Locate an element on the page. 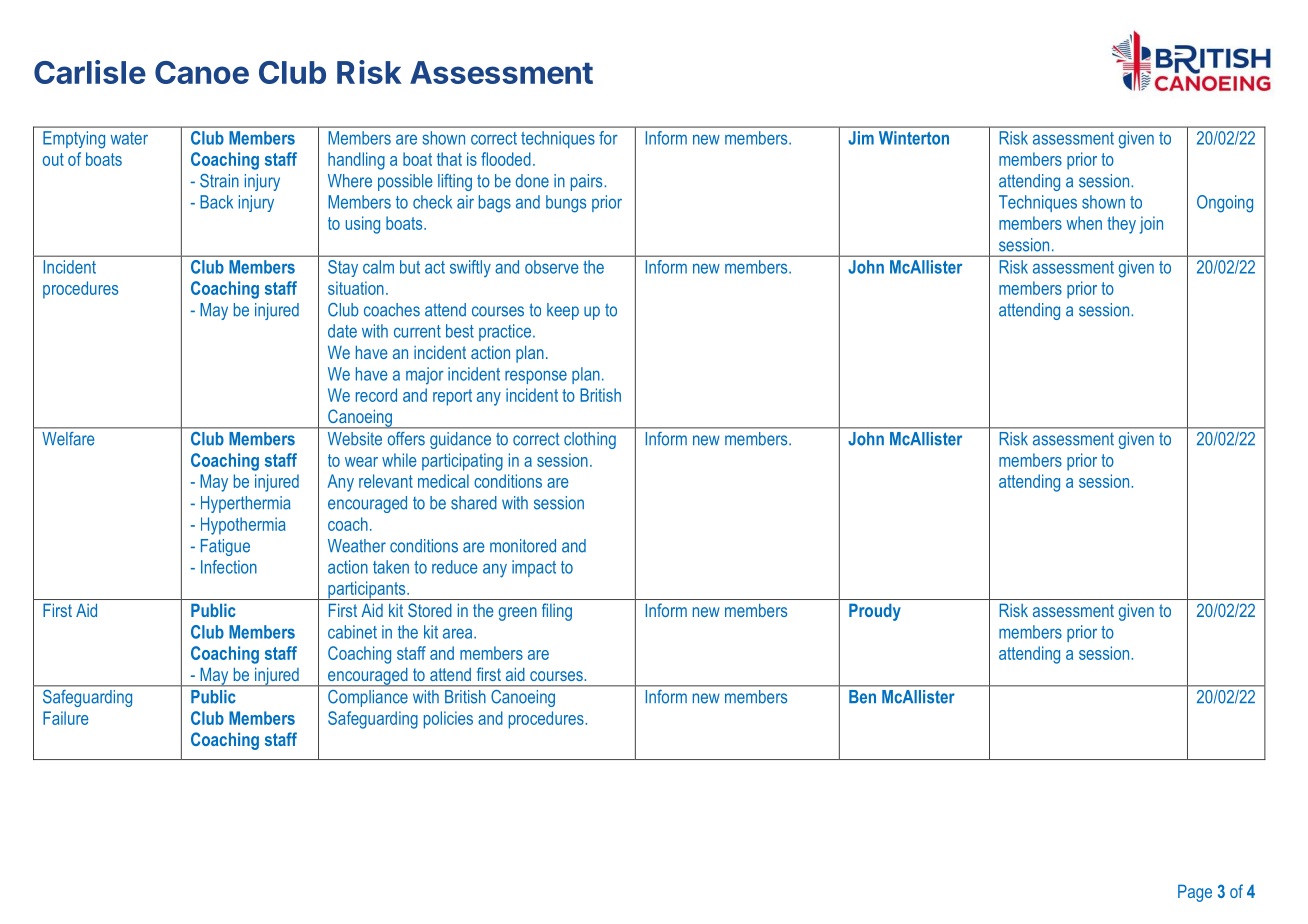 This image has width=1308, height=924. situation is located at coordinates (356, 288).
